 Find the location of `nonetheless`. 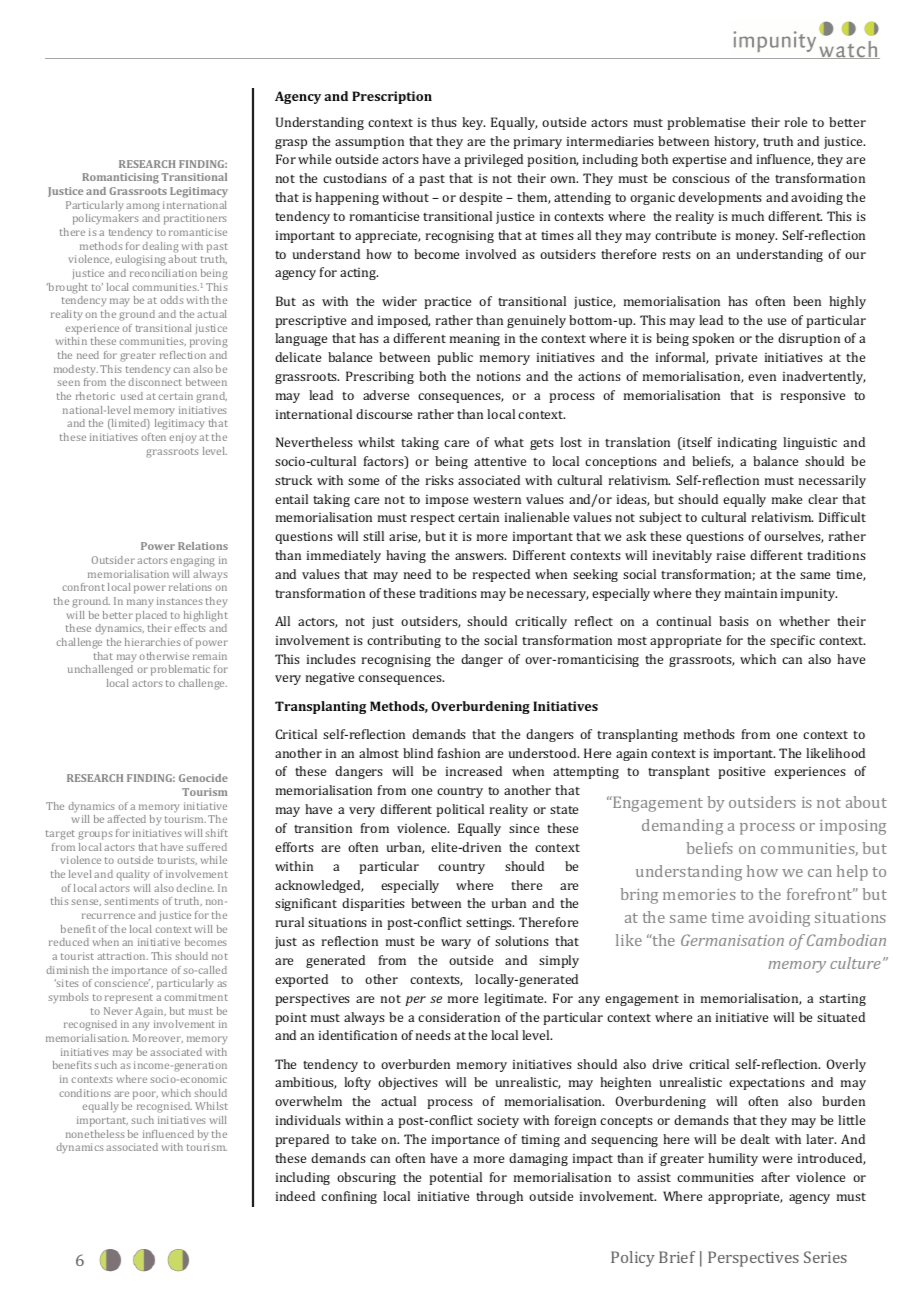

nonetheless is located at coordinates (95, 1134).
